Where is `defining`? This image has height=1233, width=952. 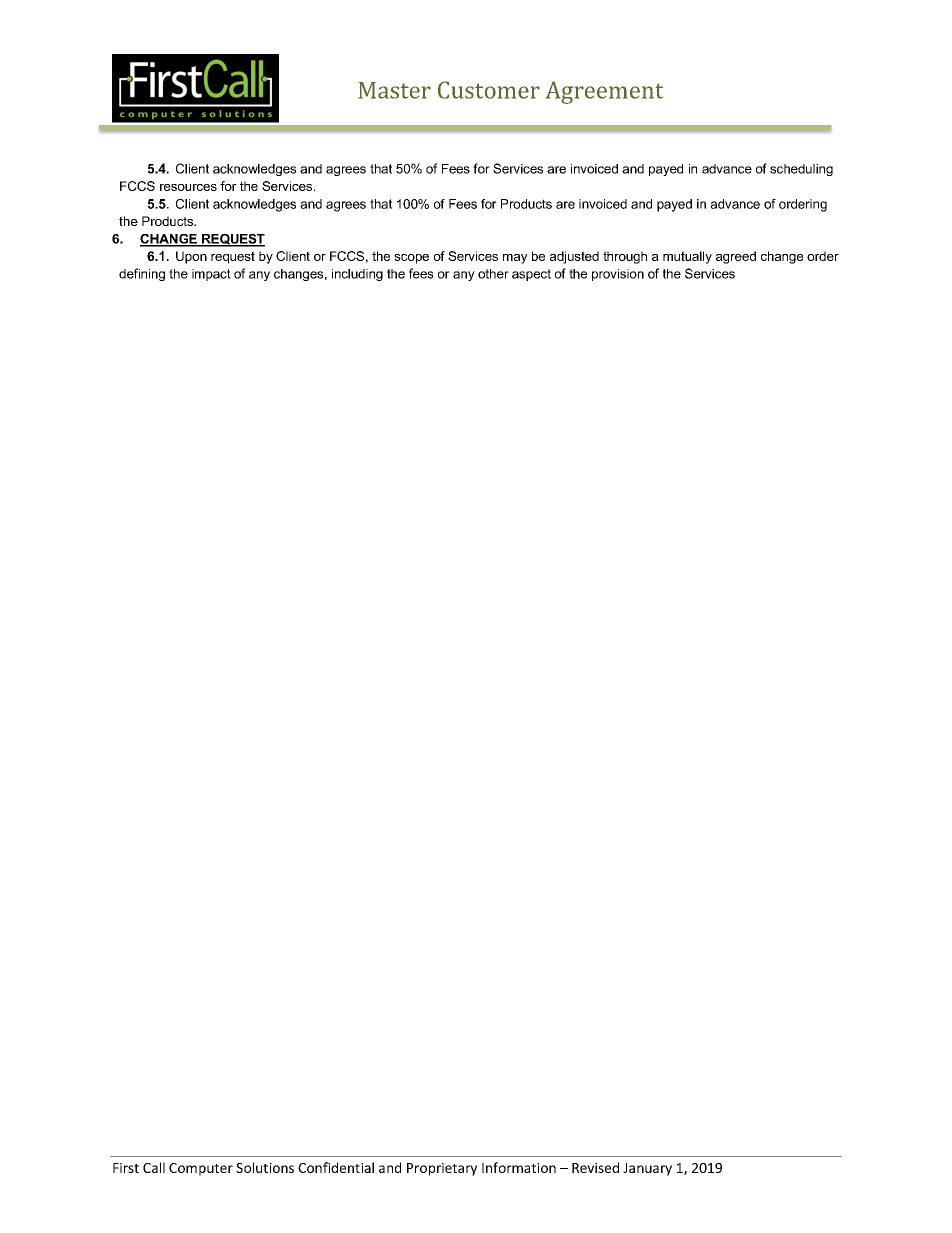
defining is located at coordinates (142, 274).
